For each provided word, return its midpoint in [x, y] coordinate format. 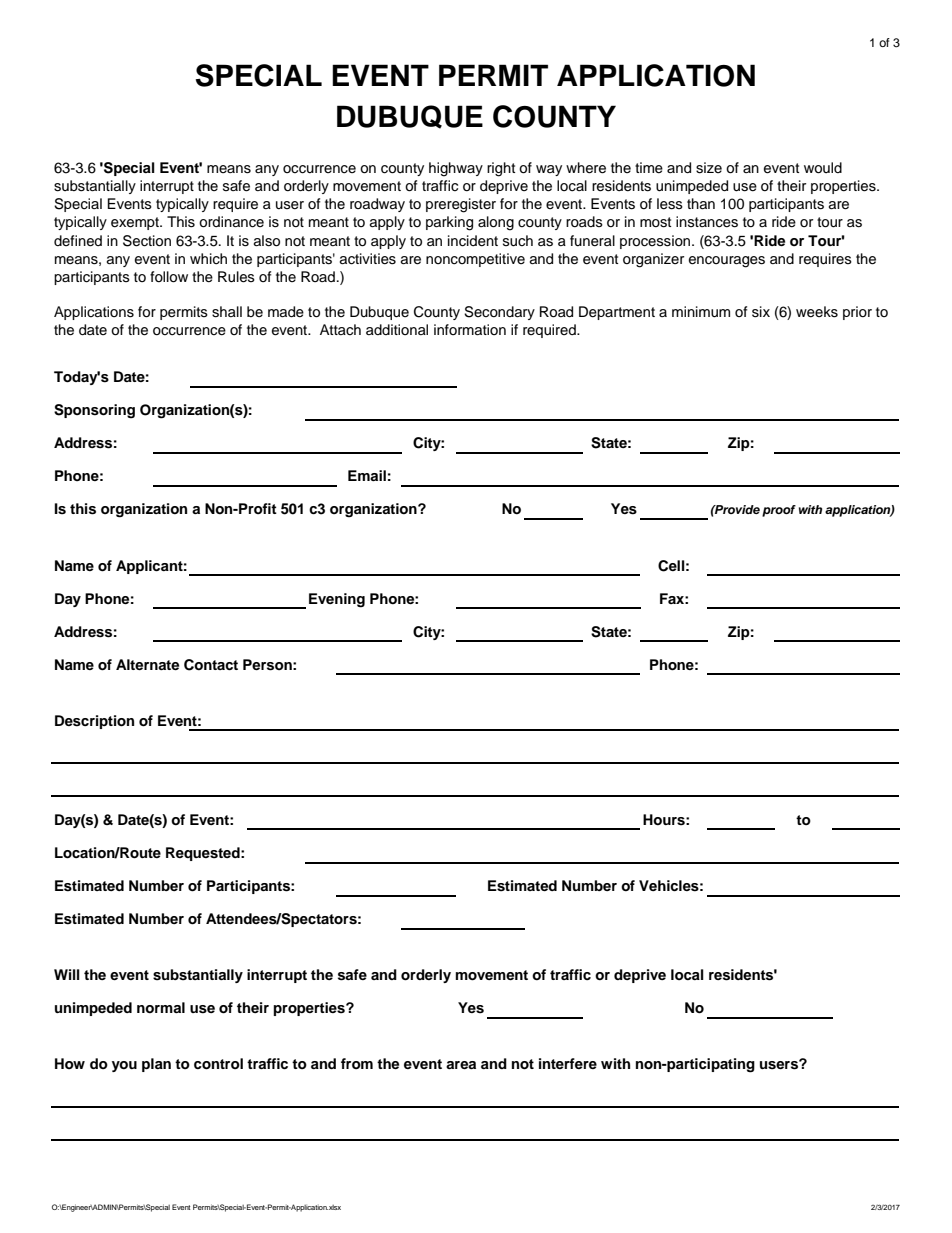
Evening [337, 600]
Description [94, 722]
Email [367, 475]
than [701, 203]
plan [156, 1065]
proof [779, 511]
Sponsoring [94, 411]
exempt [136, 223]
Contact [211, 665]
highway [456, 169]
